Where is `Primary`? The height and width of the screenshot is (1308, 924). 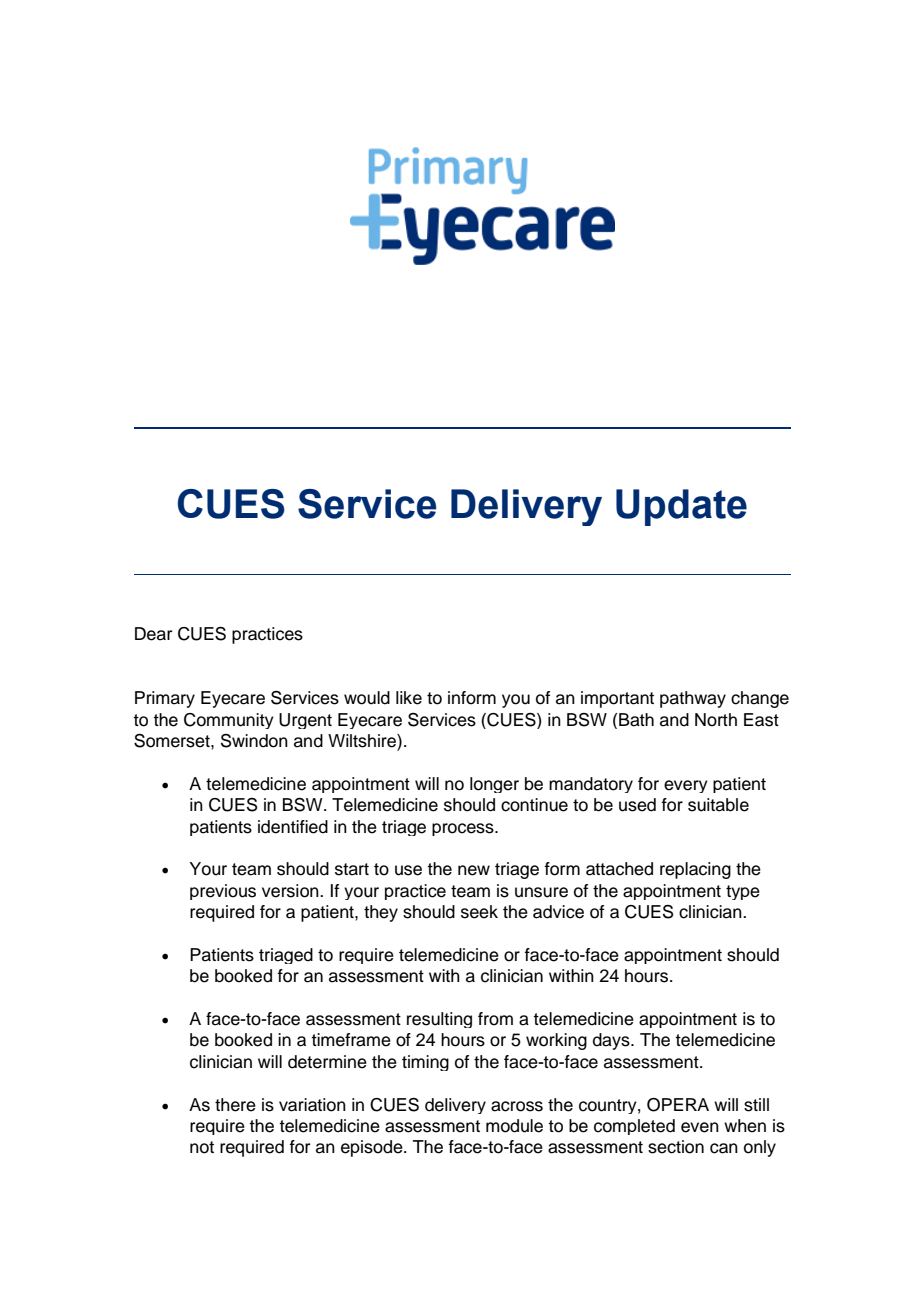
Primary is located at coordinates (165, 699).
